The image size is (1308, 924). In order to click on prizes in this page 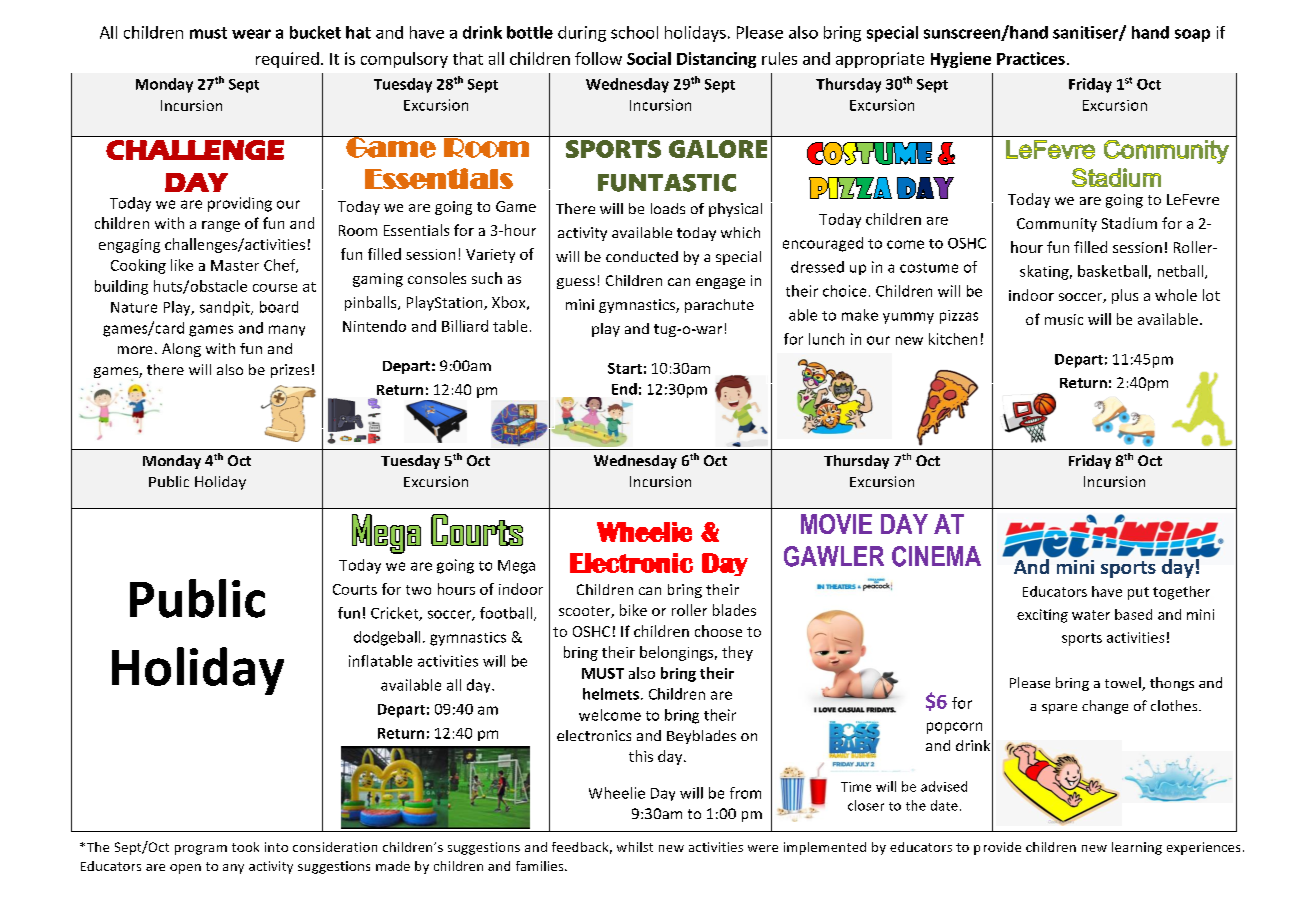, I will do `click(290, 371)`.
